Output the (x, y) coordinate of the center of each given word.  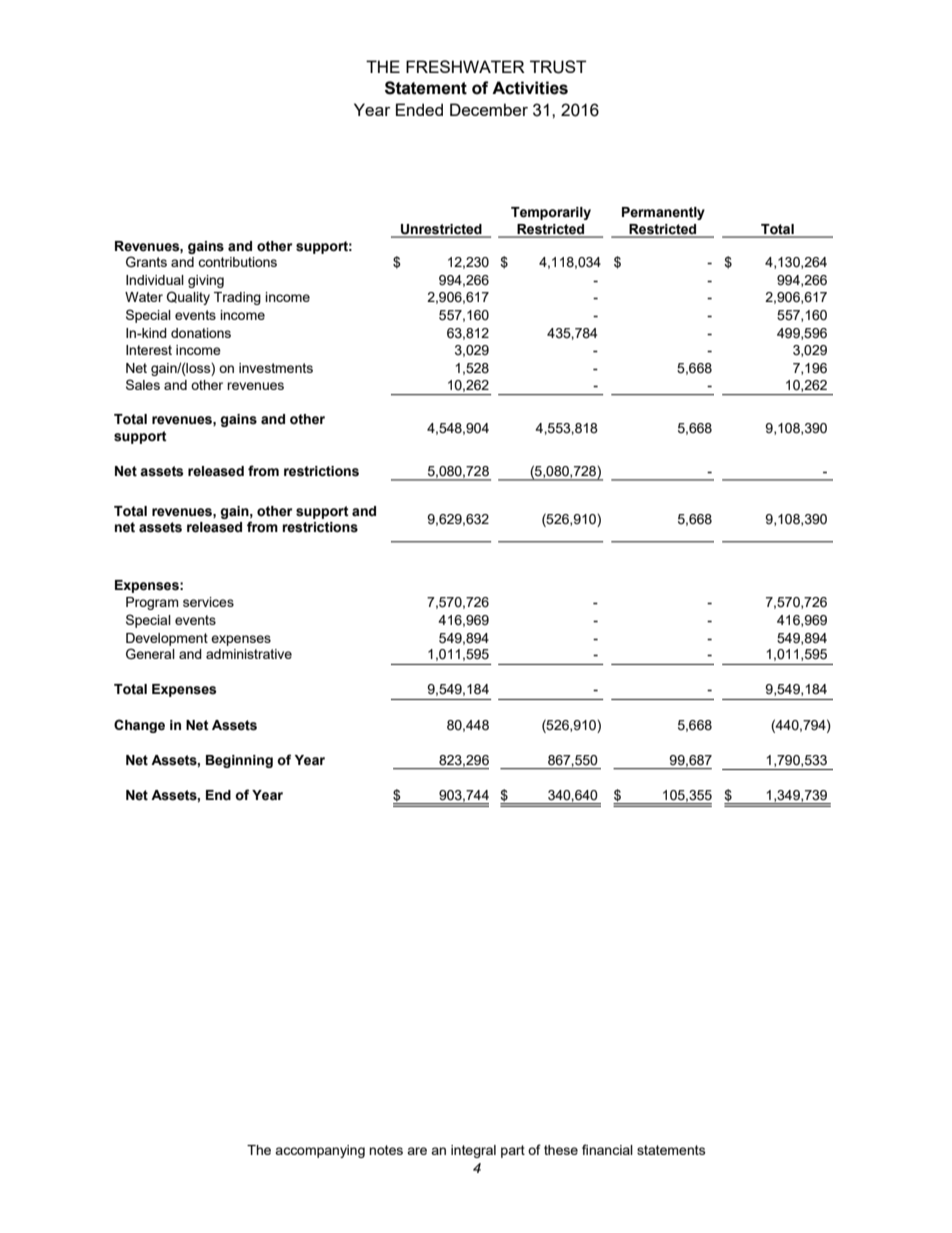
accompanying (320, 1151)
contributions (237, 262)
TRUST (558, 67)
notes (386, 1150)
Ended (419, 109)
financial (607, 1149)
